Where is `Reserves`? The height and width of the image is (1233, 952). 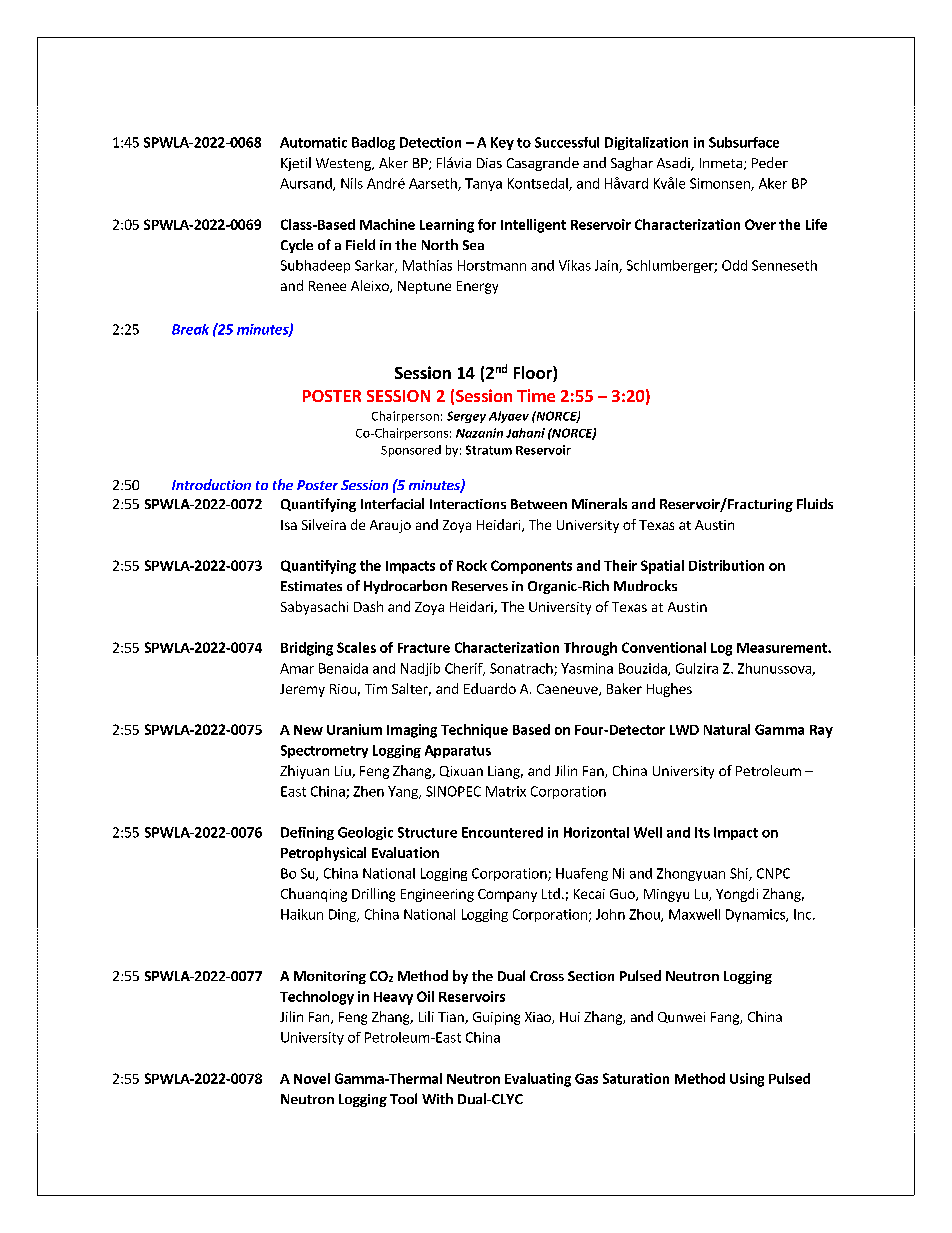 Reserves is located at coordinates (480, 586).
